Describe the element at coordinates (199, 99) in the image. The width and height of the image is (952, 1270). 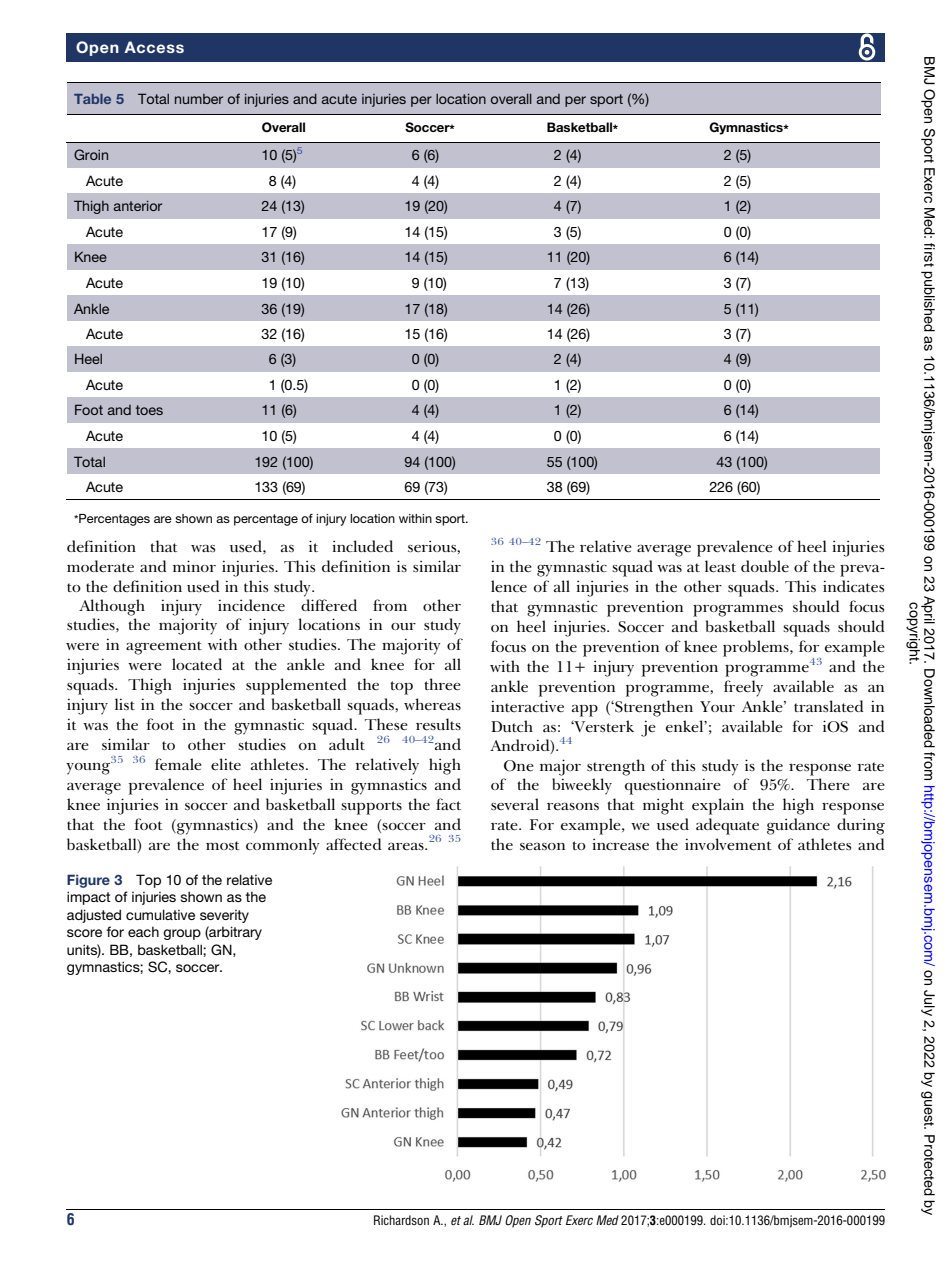
I see `number` at that location.
